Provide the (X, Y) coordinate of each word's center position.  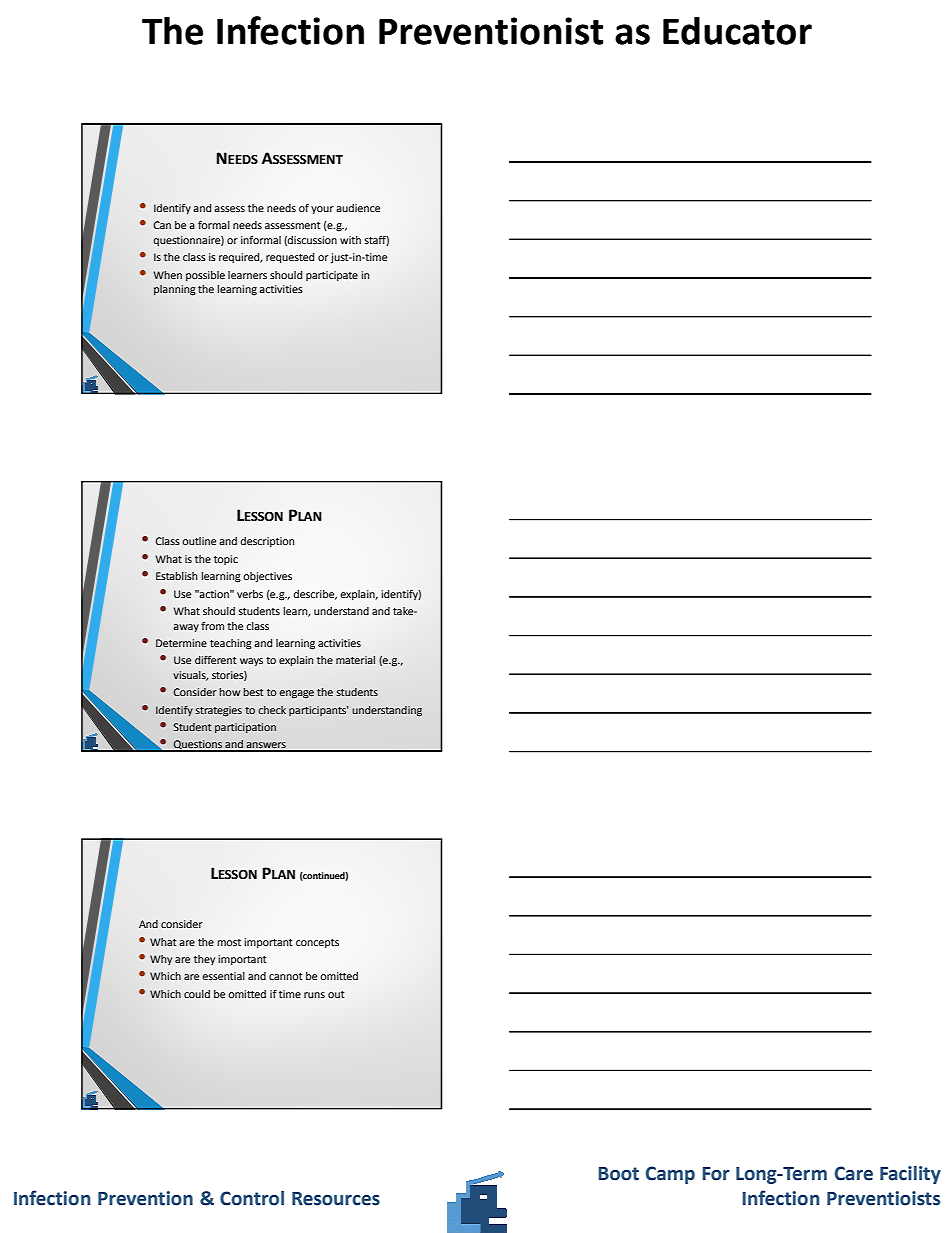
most (229, 942)
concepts (317, 943)
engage (296, 694)
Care (854, 1173)
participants (319, 711)
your (322, 210)
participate (332, 276)
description (267, 542)
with (350, 240)
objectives (267, 577)
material (355, 660)
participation (245, 728)
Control (252, 1198)
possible (205, 276)
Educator (737, 31)
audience (358, 208)
